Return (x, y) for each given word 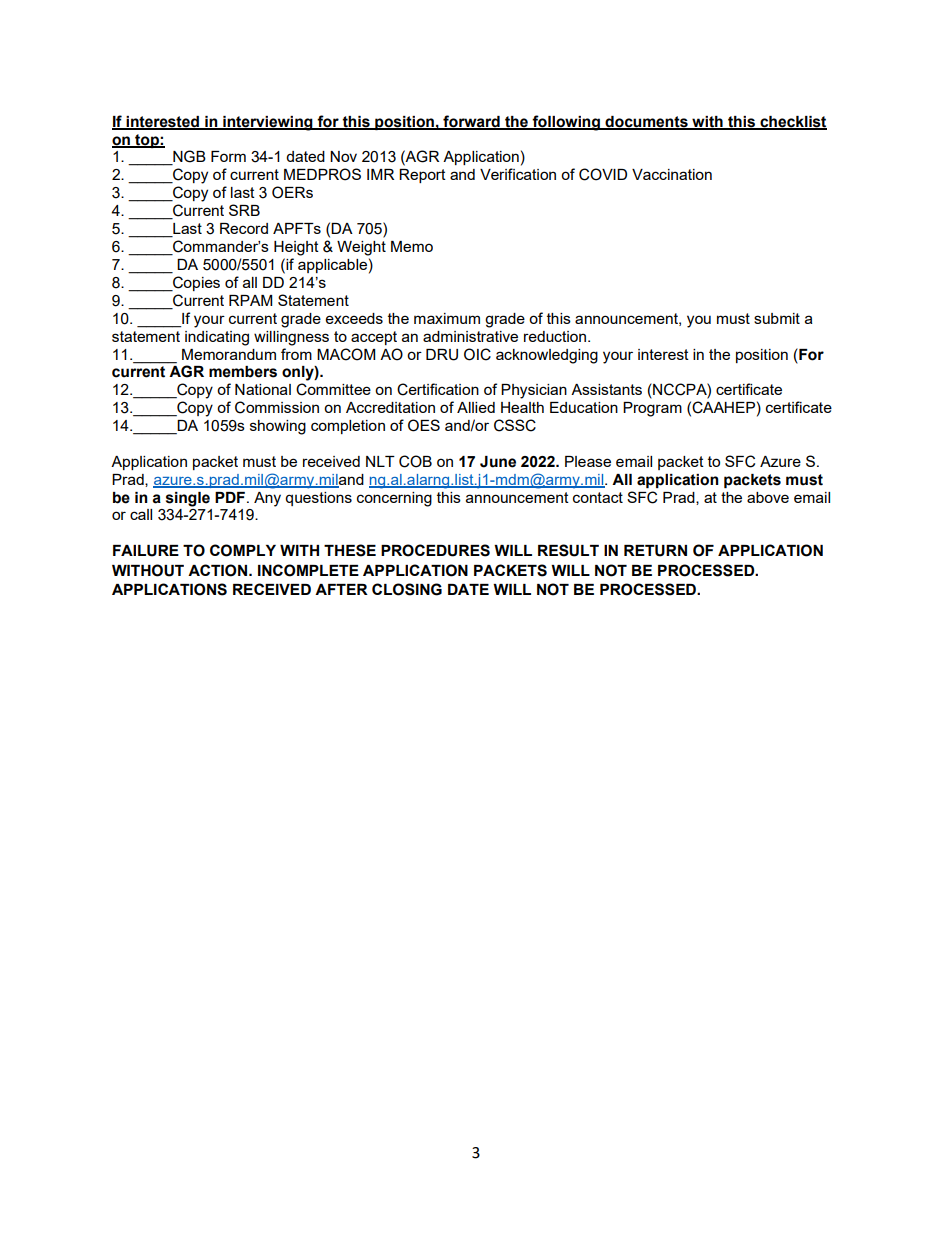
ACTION (217, 570)
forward (471, 122)
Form (228, 156)
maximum (447, 318)
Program (652, 409)
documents (646, 122)
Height (296, 248)
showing (278, 427)
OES (424, 425)
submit (777, 318)
